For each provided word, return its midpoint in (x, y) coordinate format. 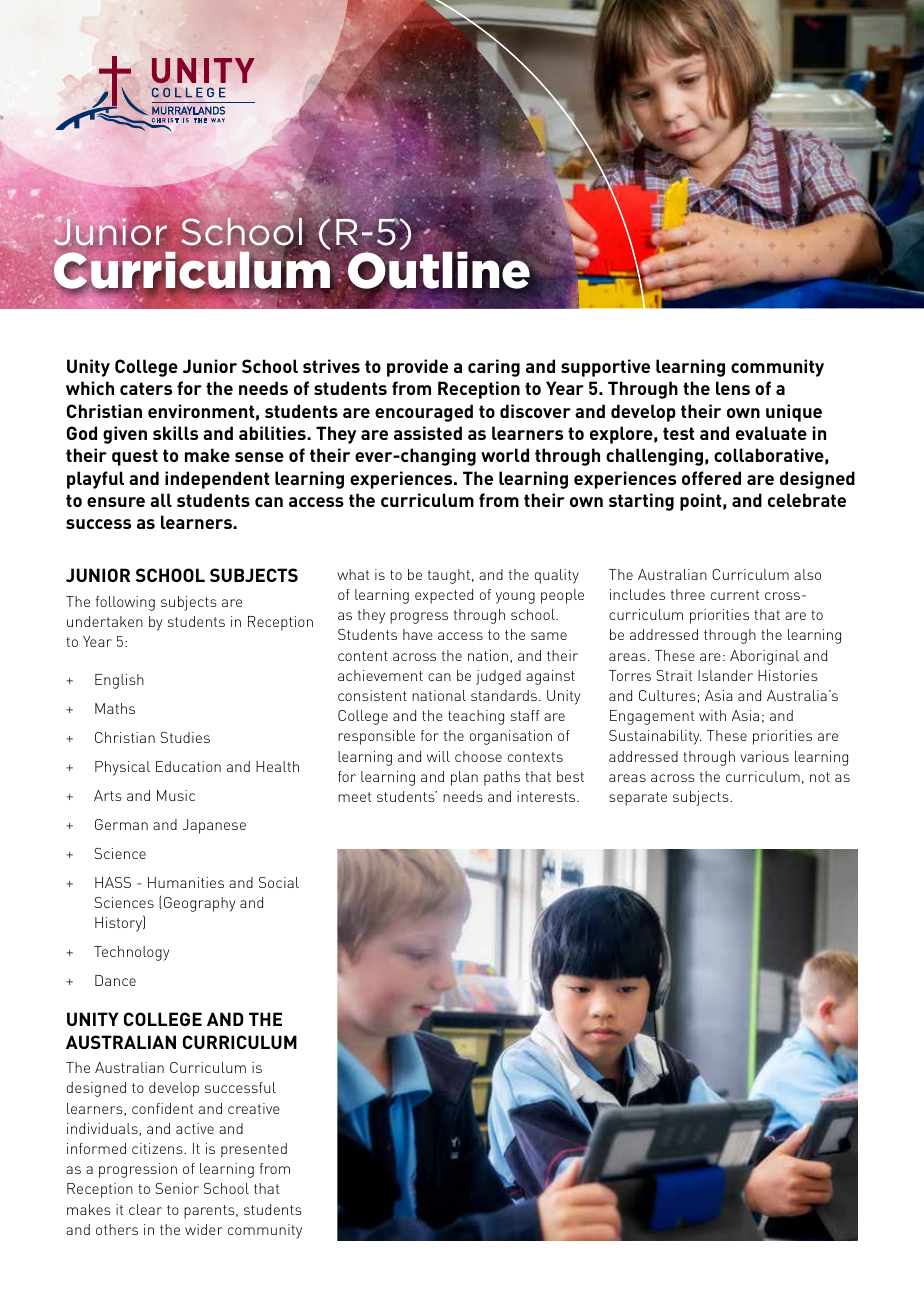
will (438, 756)
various (764, 756)
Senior (177, 1188)
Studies (185, 737)
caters (146, 388)
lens (733, 388)
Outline (438, 270)
